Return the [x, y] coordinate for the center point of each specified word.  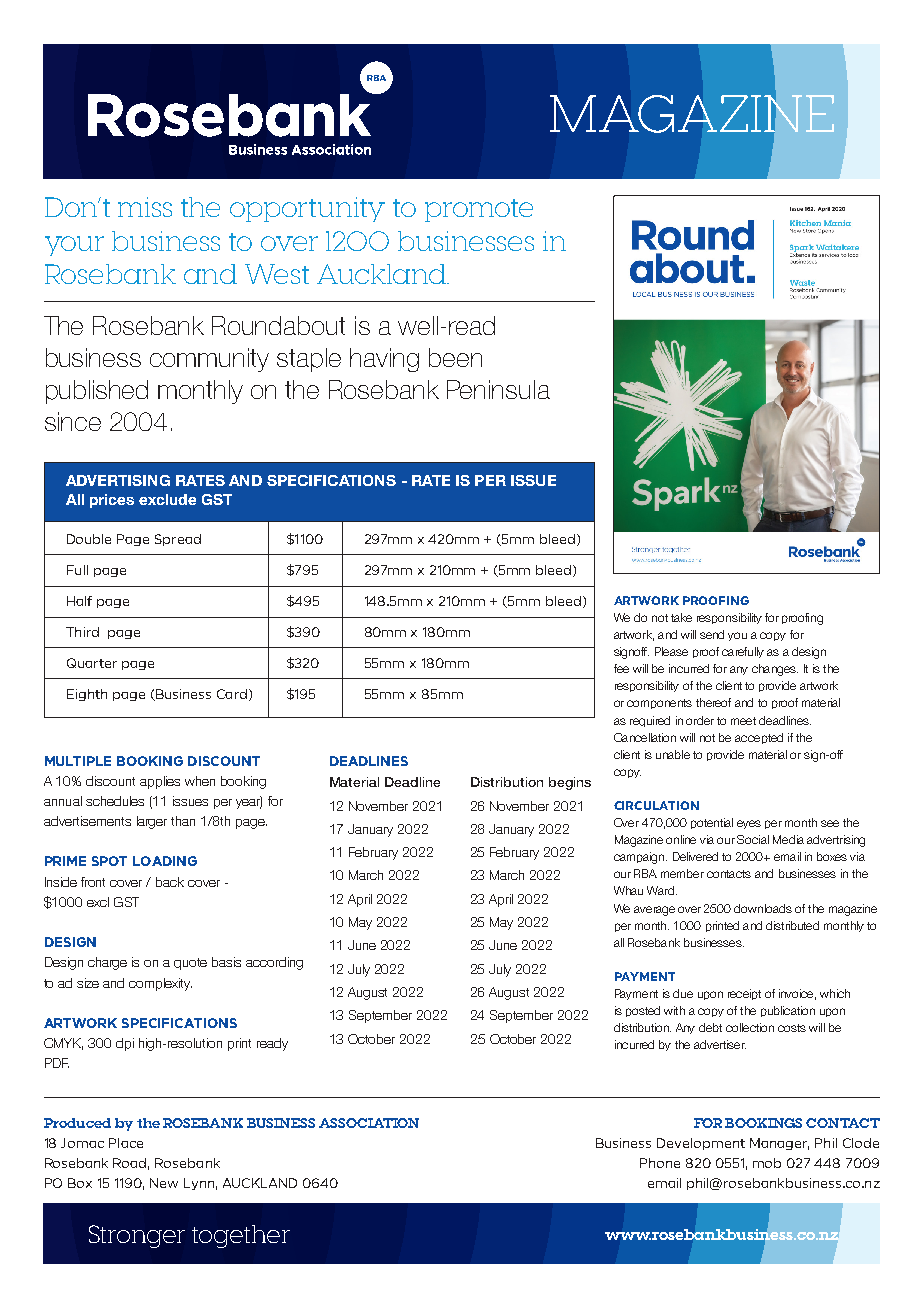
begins [570, 783]
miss [145, 207]
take [681, 617]
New [164, 1183]
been [455, 357]
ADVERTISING [118, 480]
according [274, 963]
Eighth [87, 695]
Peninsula [498, 389]
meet [743, 721]
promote [479, 210]
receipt [744, 994]
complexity [160, 984]
